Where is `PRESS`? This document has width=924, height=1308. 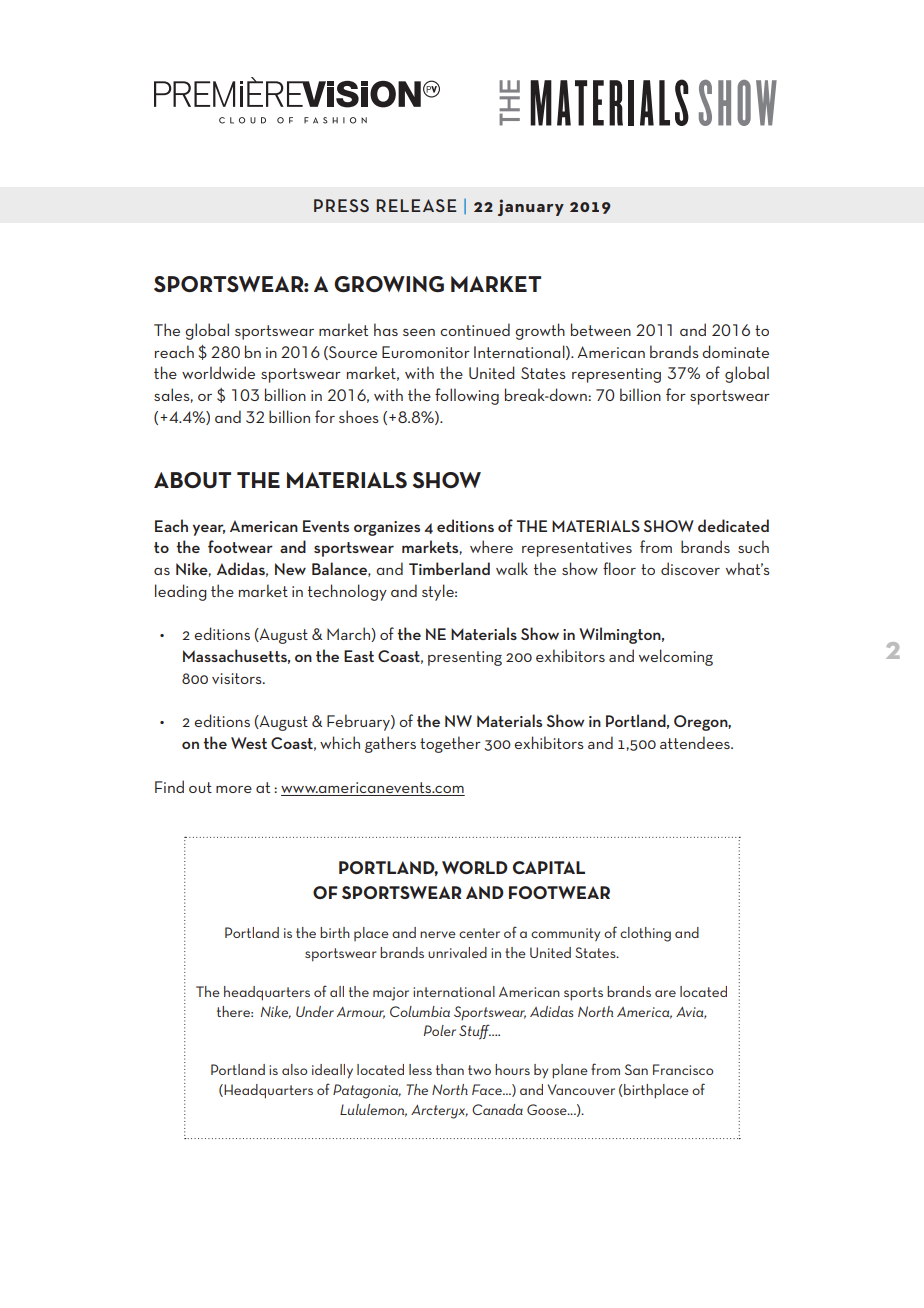 PRESS is located at coordinates (341, 205).
